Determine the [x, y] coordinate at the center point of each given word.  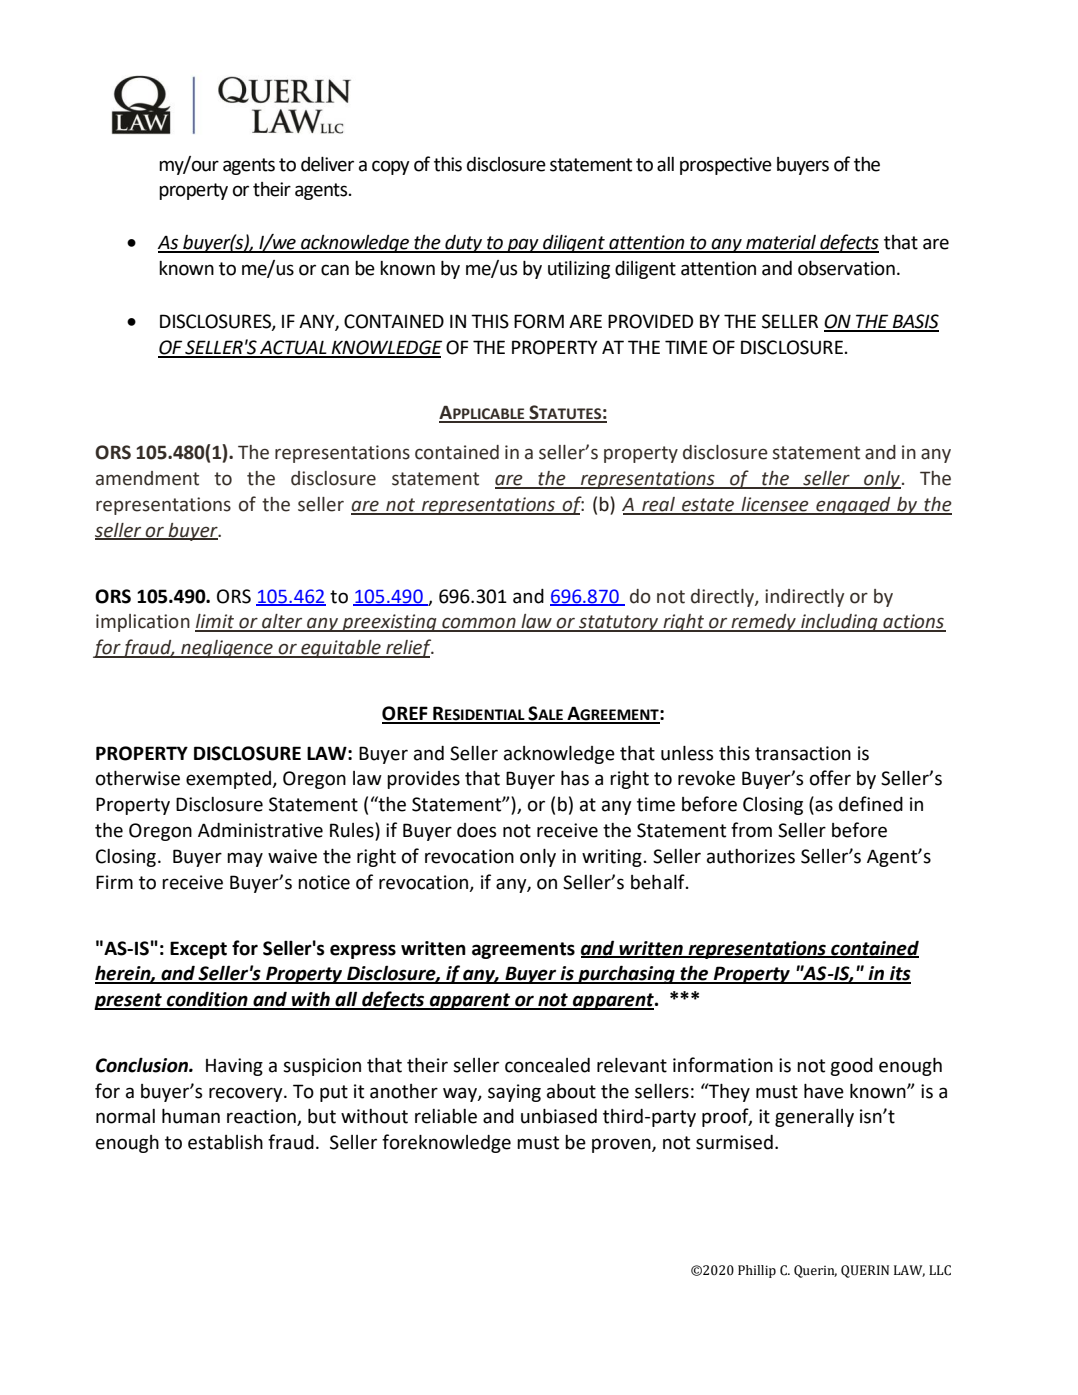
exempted [230, 780]
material [781, 243]
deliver [327, 164]
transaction [803, 753]
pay [523, 245]
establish [225, 1142]
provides [423, 780]
